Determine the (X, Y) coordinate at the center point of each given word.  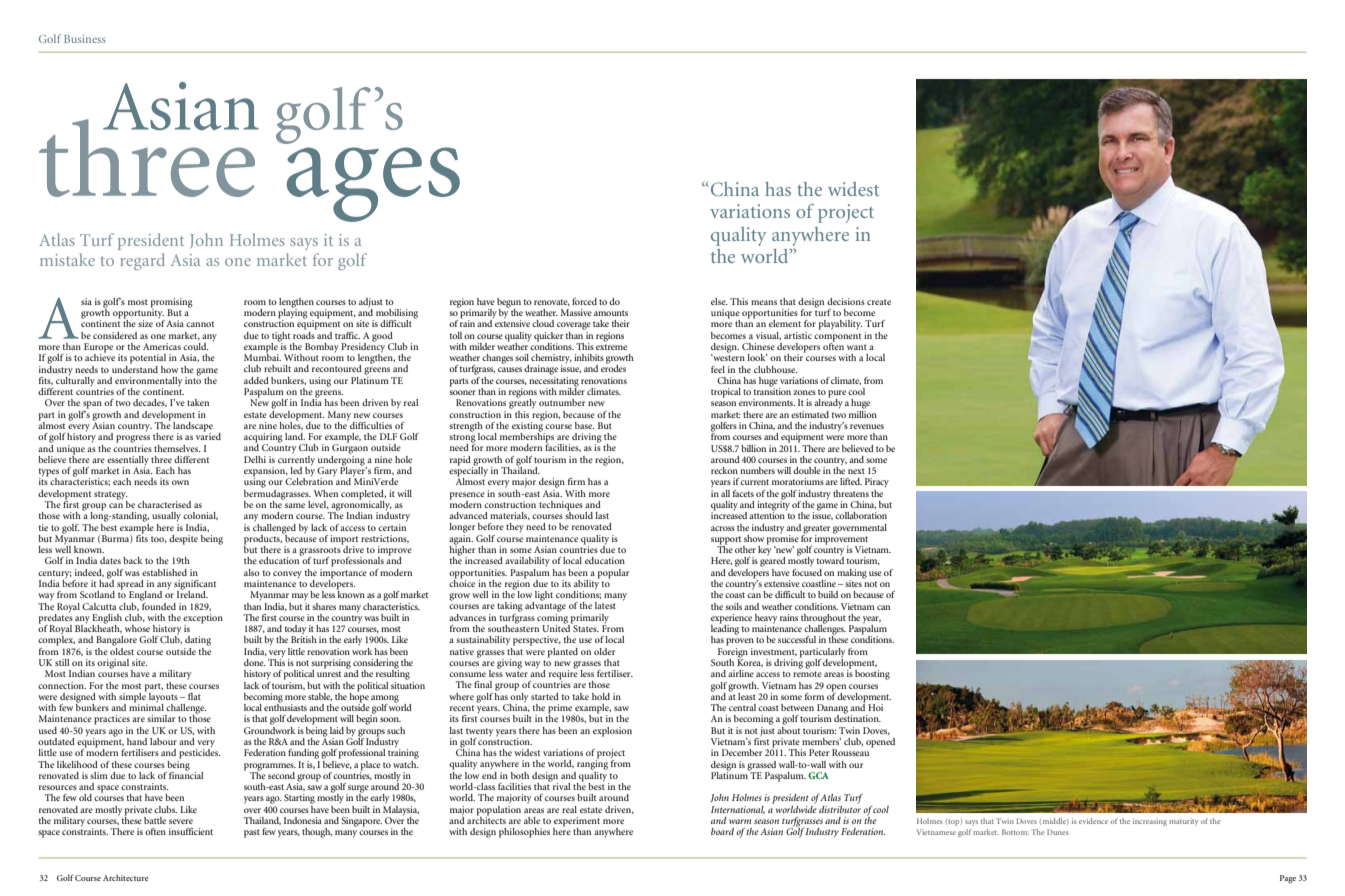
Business (85, 39)
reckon (724, 470)
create (879, 302)
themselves (177, 448)
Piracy (877, 483)
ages (373, 184)
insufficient (191, 831)
